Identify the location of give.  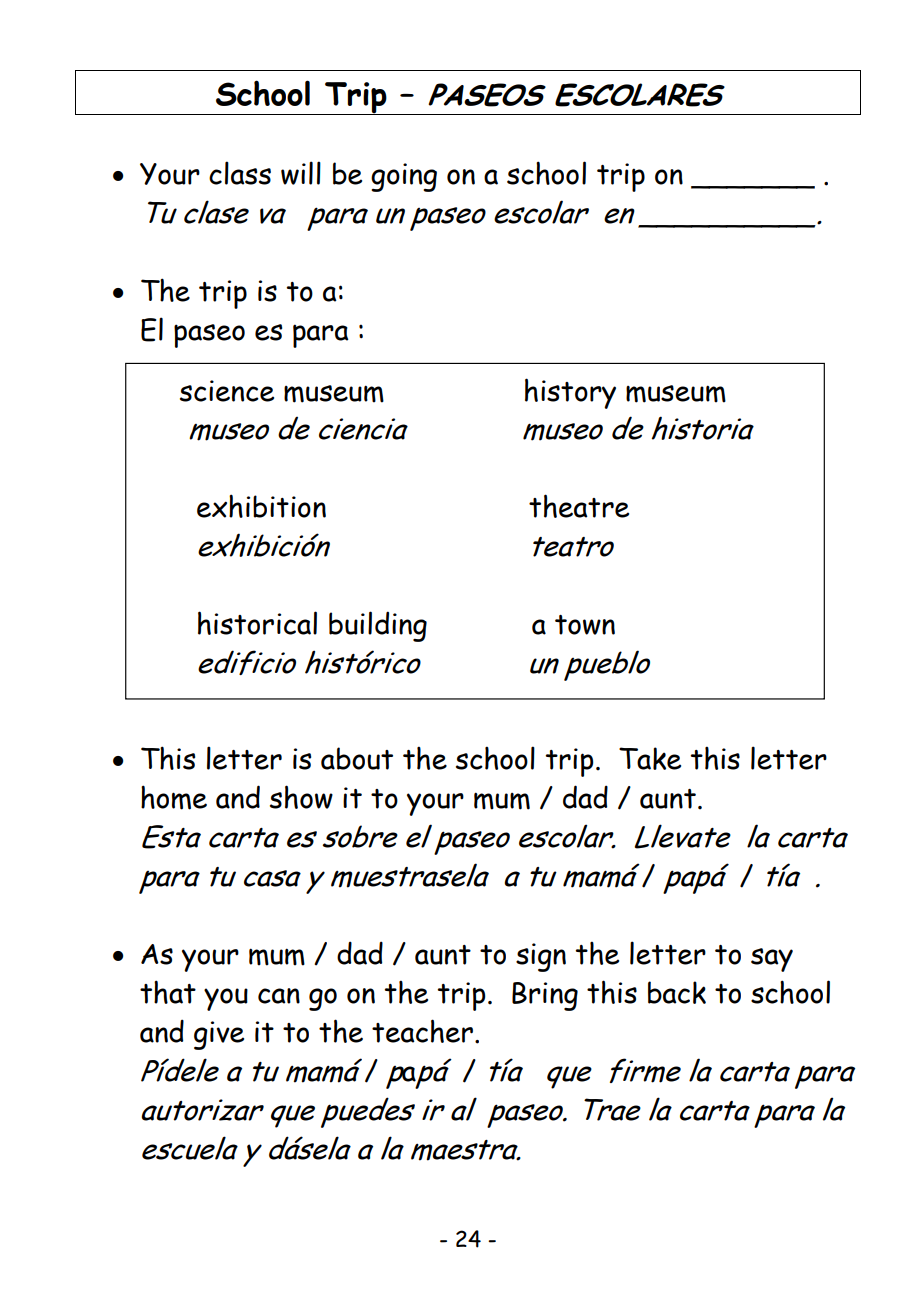
(219, 1035).
